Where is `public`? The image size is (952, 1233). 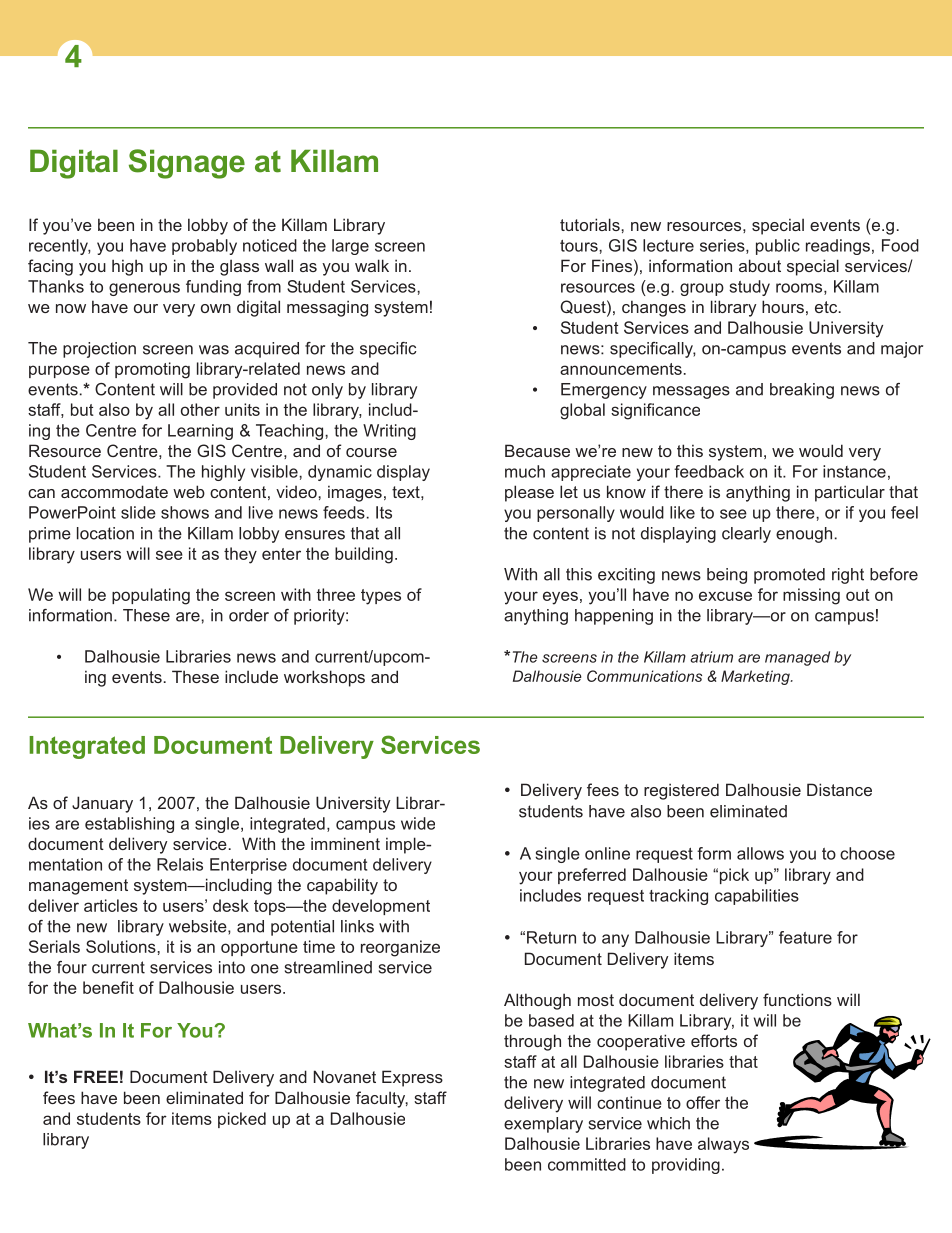
public is located at coordinates (778, 247).
